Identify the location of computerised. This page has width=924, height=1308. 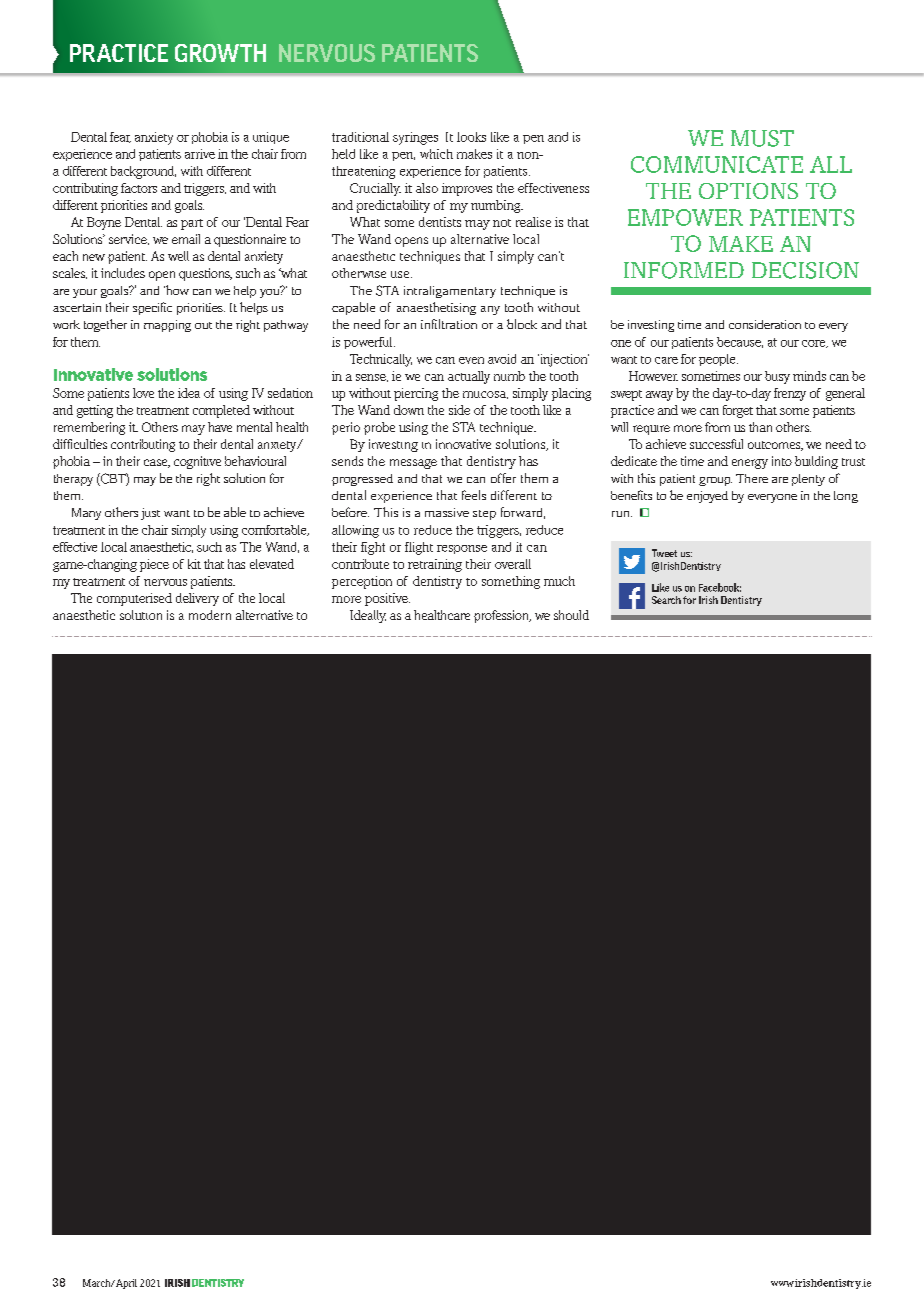
(134, 599).
